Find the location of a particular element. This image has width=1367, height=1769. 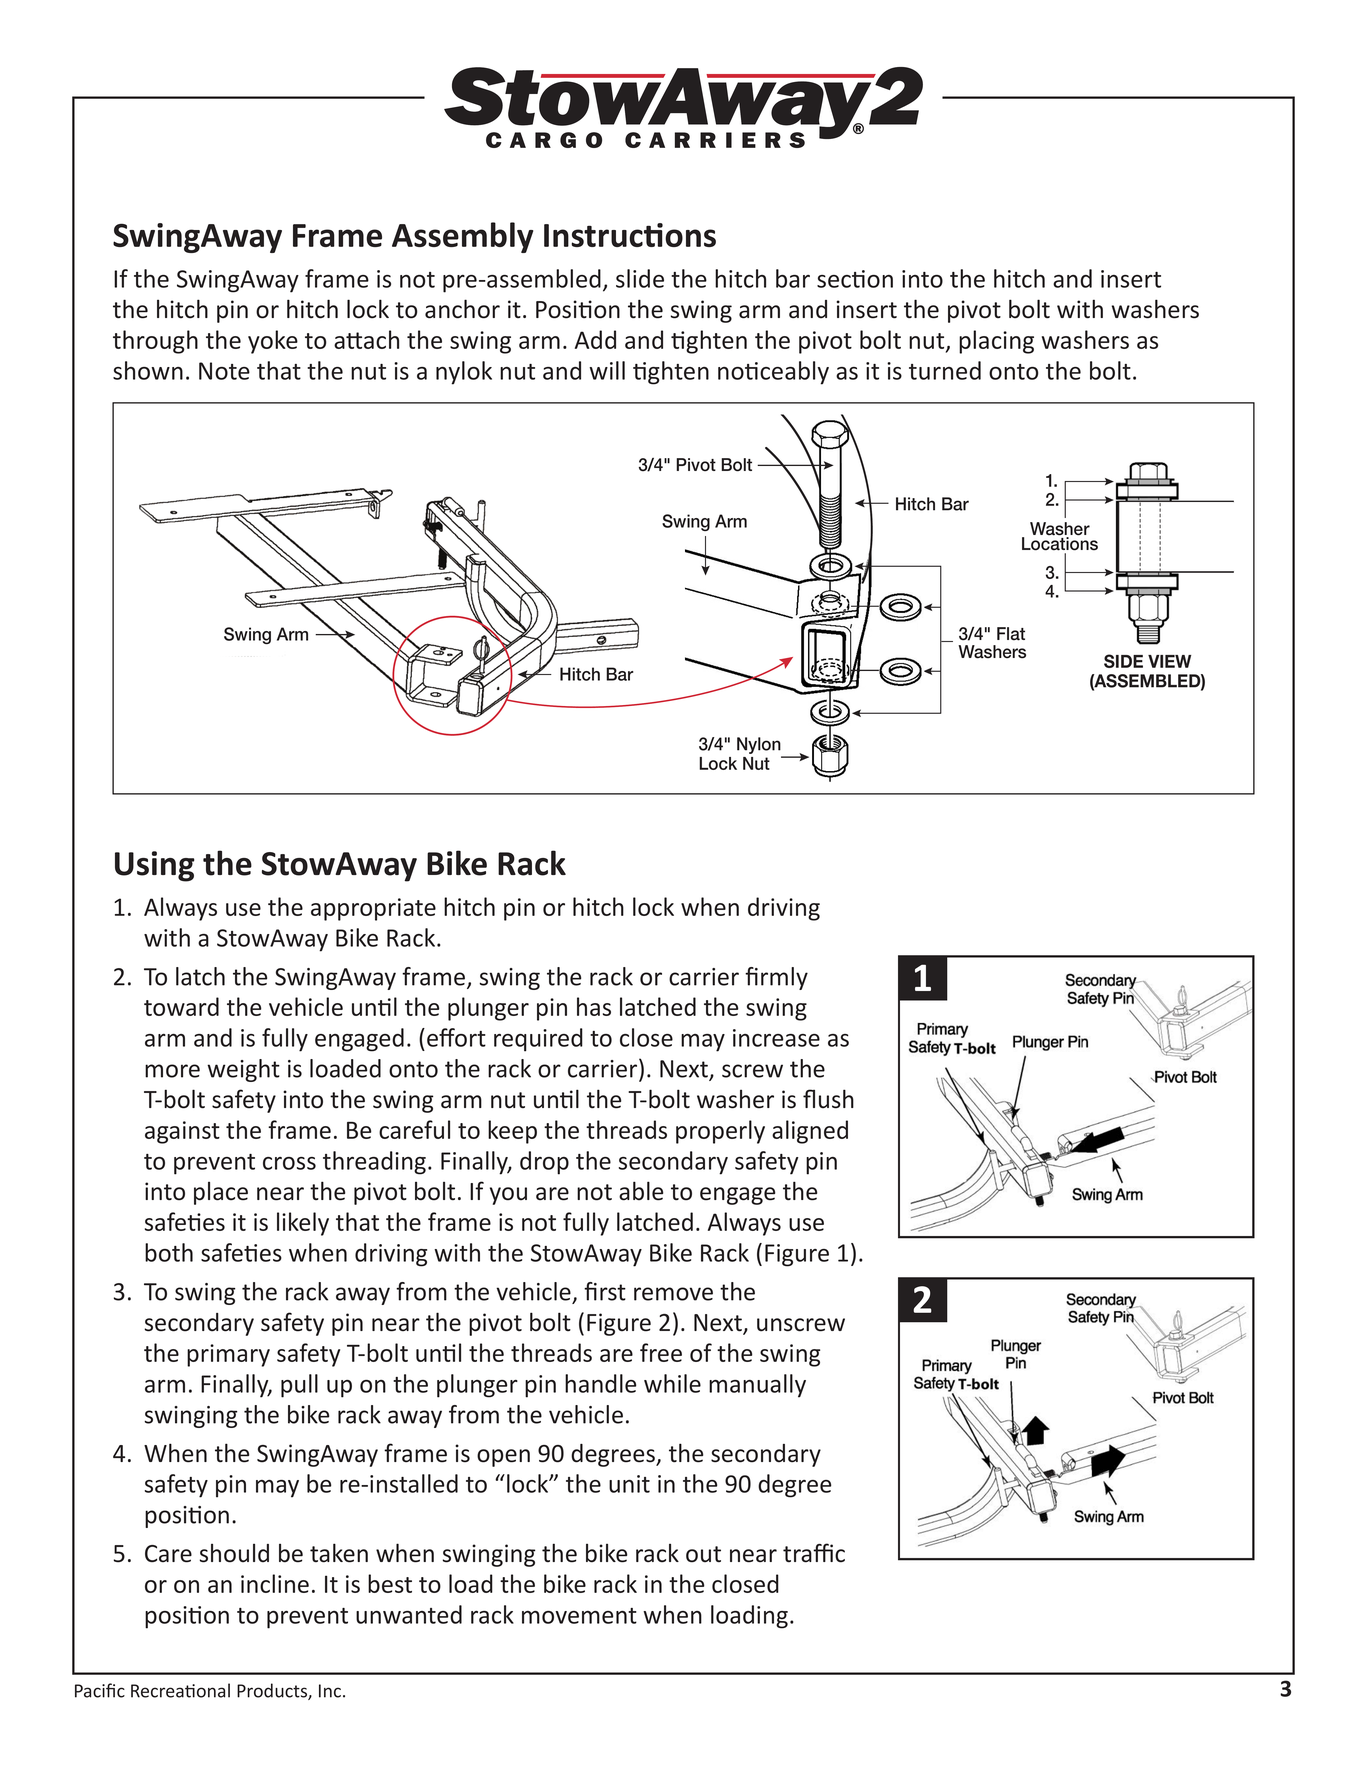

slide is located at coordinates (640, 278).
